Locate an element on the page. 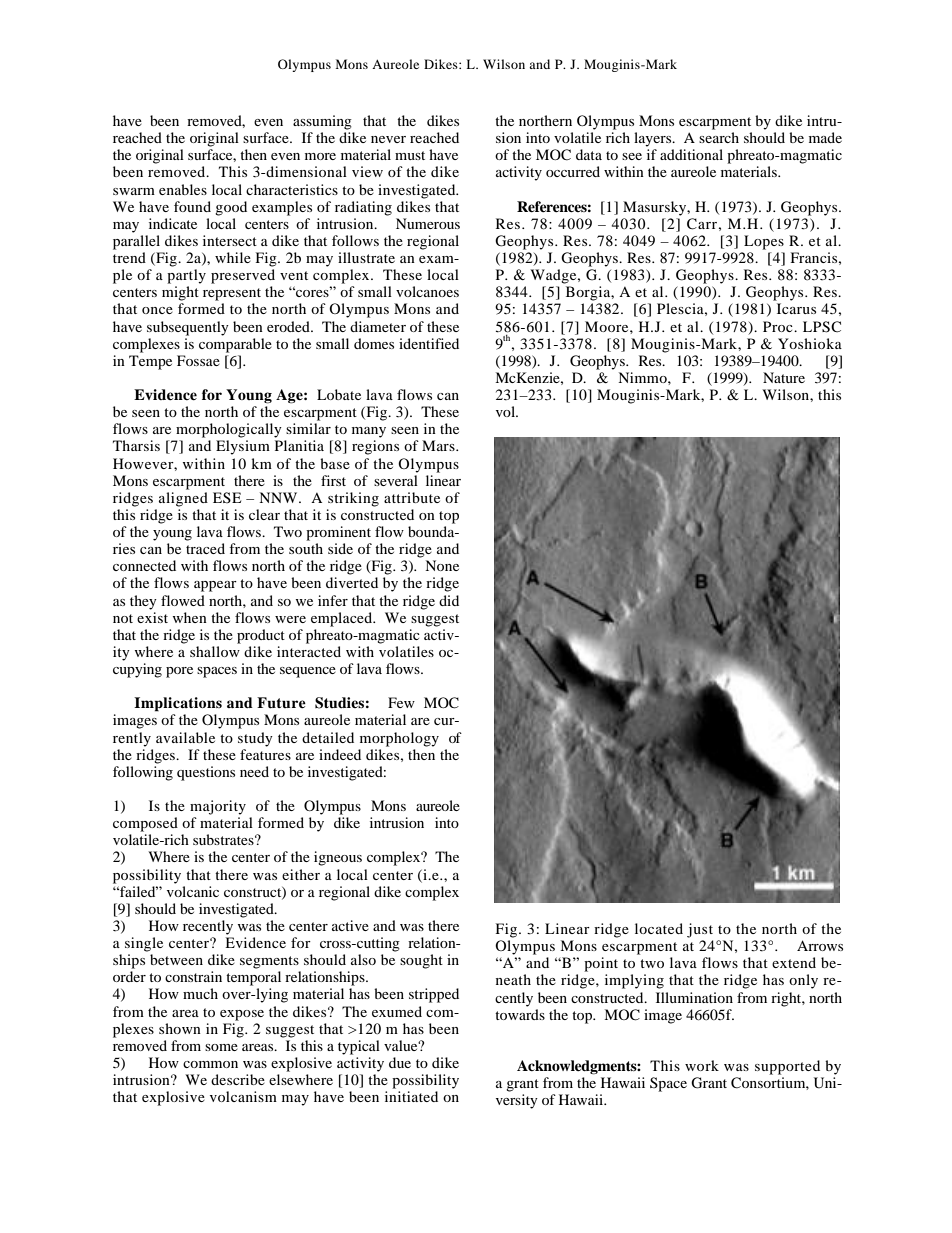  must is located at coordinates (410, 155).
